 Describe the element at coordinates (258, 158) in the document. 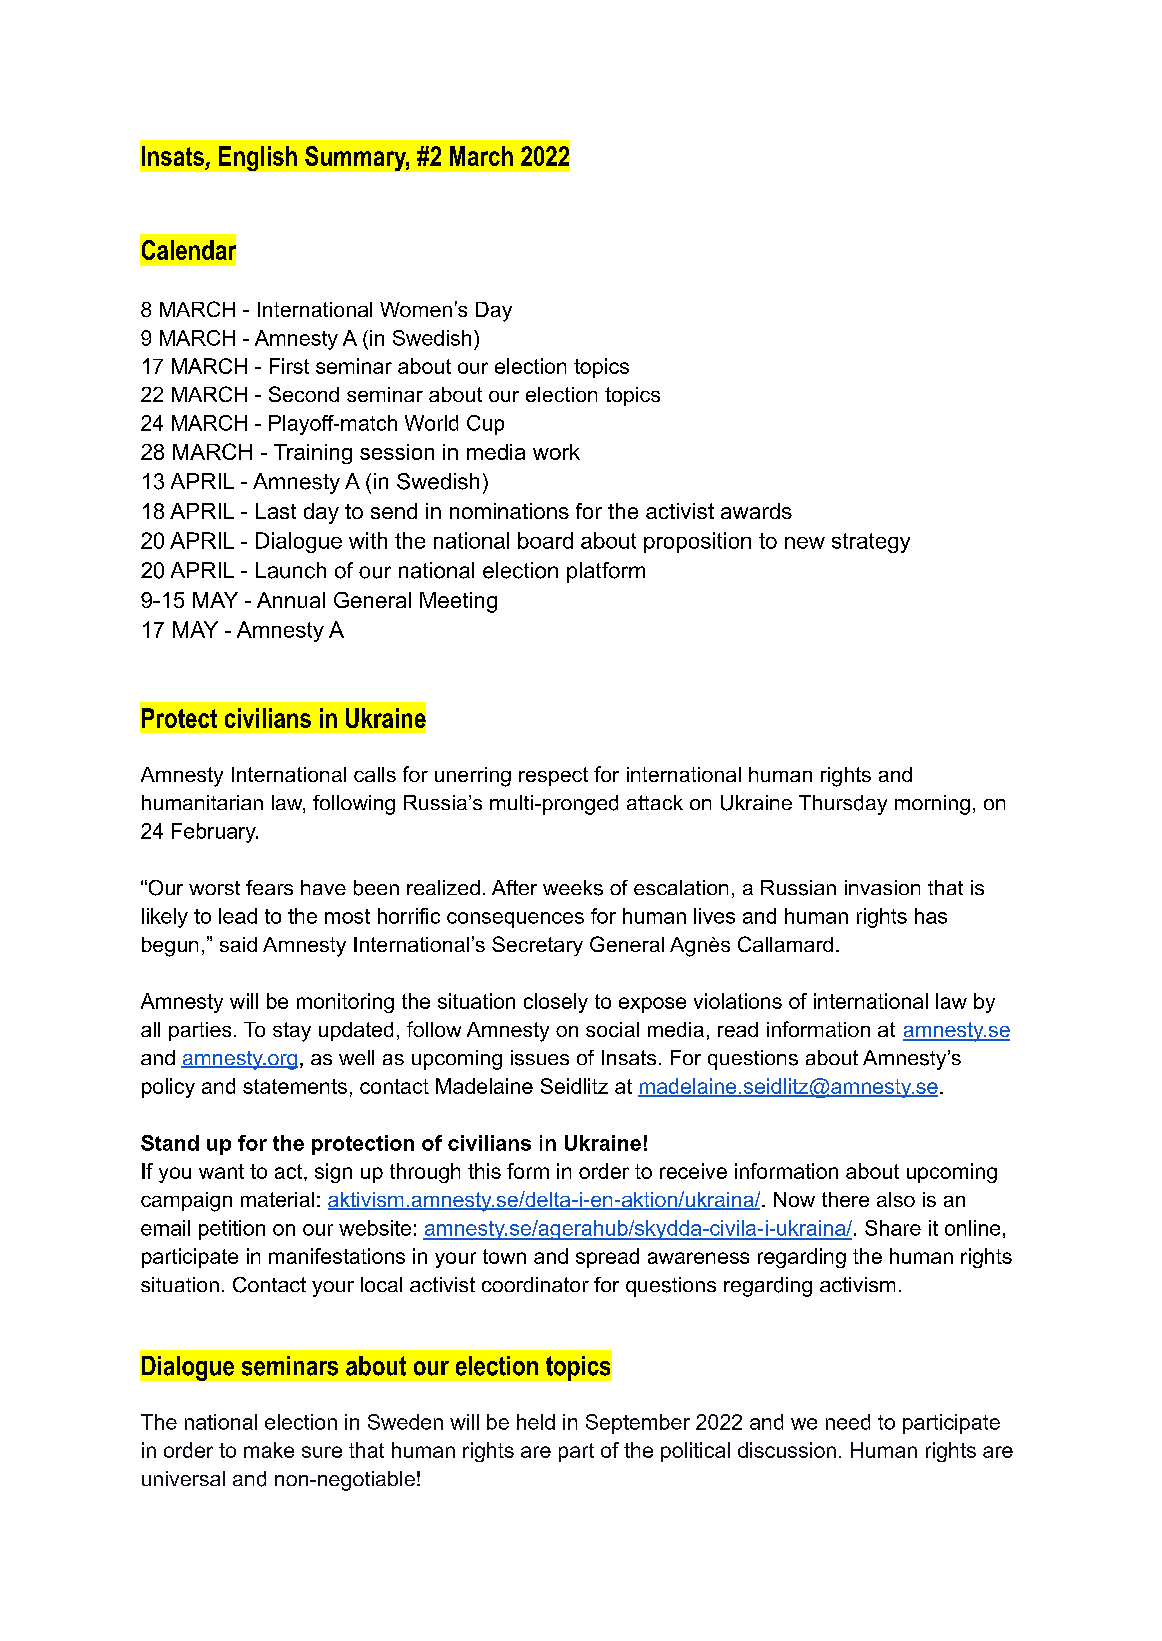

I see `English` at that location.
